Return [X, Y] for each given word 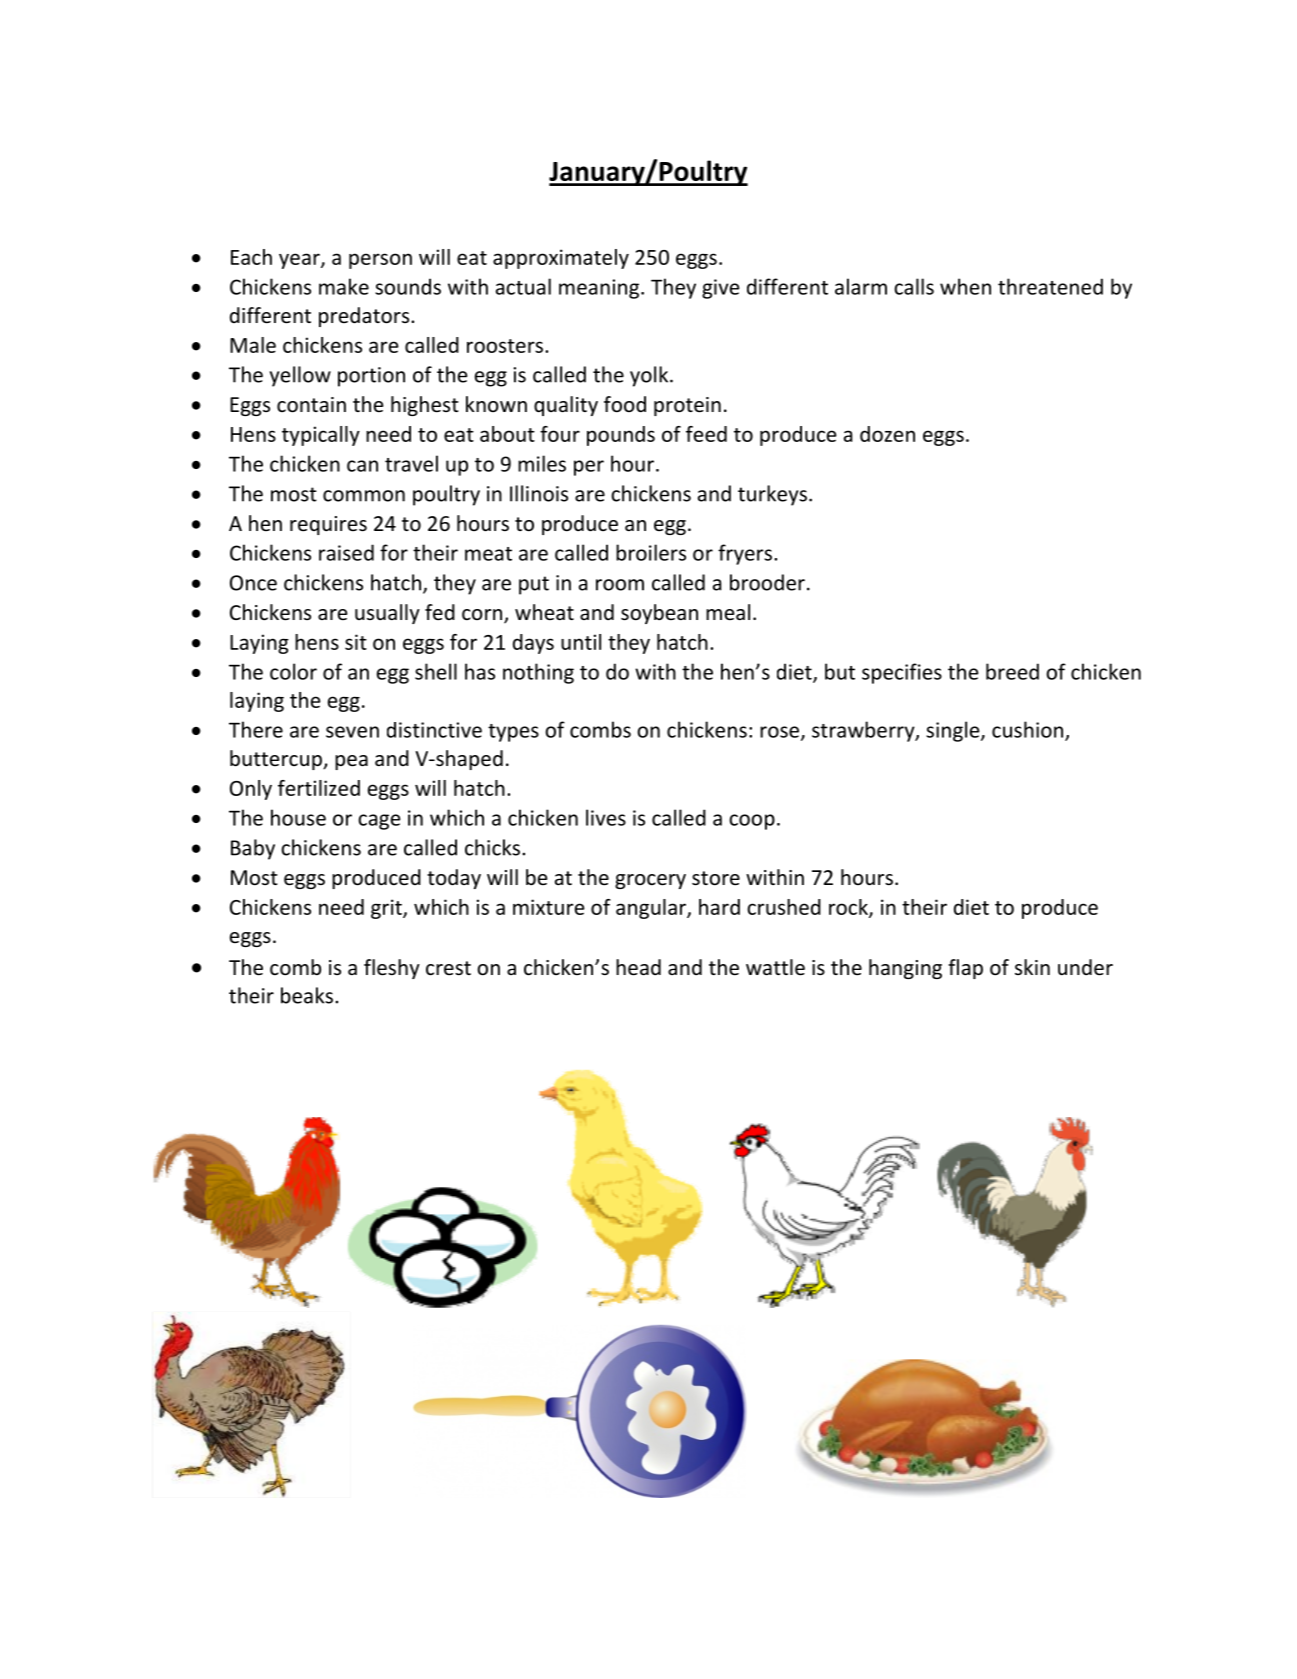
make [344, 286]
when [965, 286]
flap [965, 969]
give [721, 289]
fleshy [392, 969]
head [638, 967]
